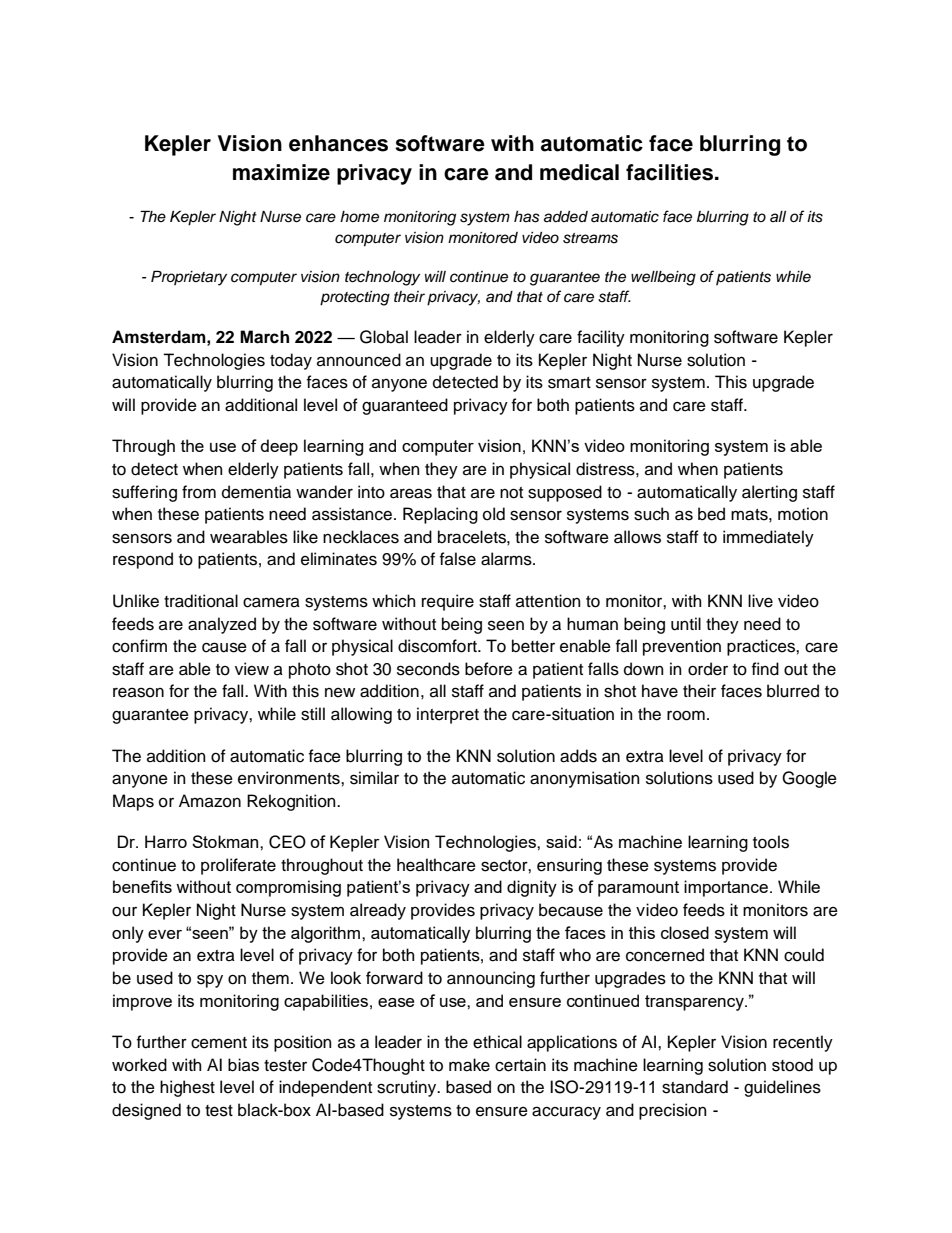 This screenshot has width=952, height=1233. What do you see at coordinates (532, 888) in the screenshot?
I see `dignity` at bounding box center [532, 888].
